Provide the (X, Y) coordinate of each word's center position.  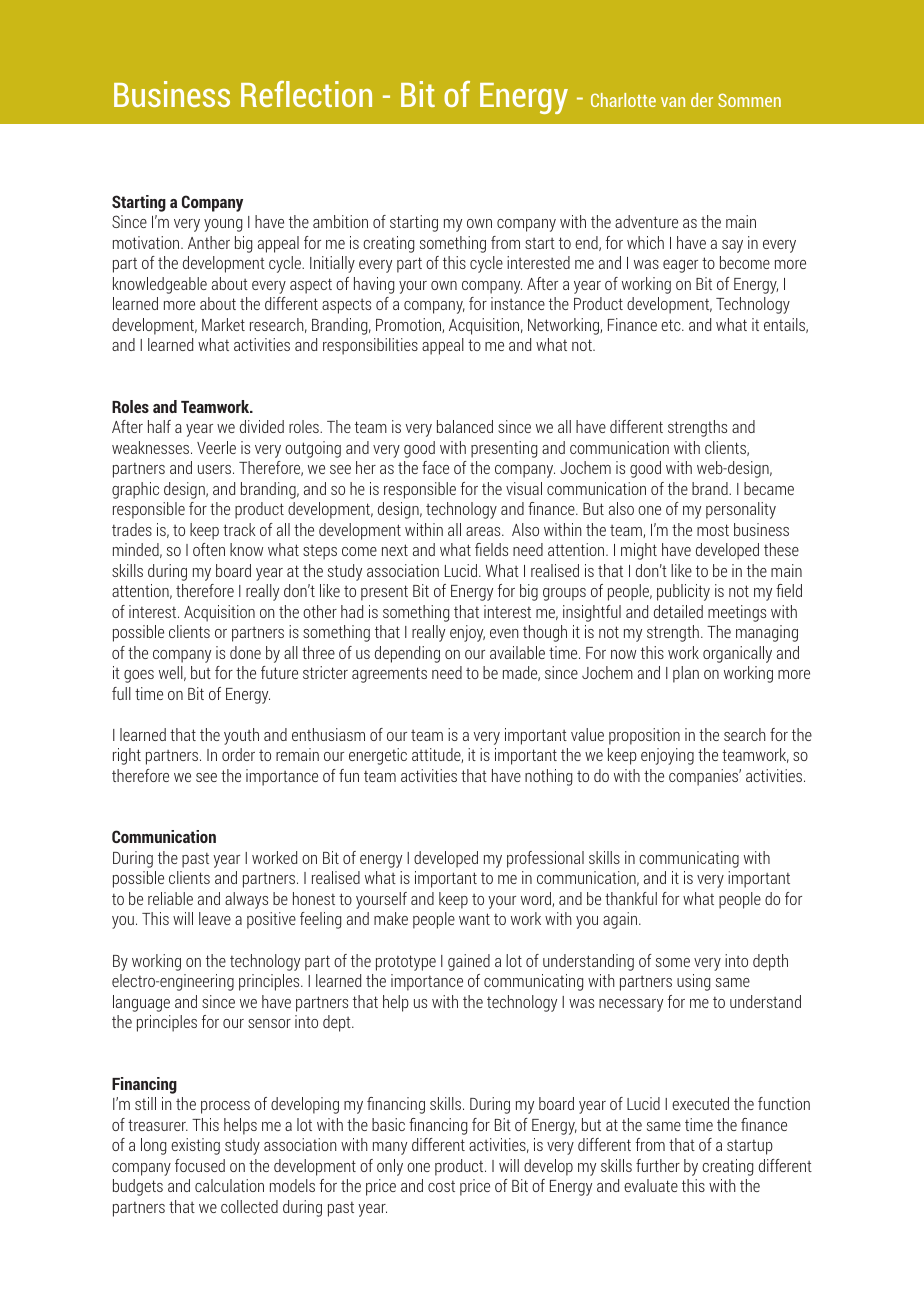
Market (223, 324)
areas (484, 531)
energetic (378, 756)
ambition (340, 221)
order (238, 754)
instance (518, 303)
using (693, 982)
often (209, 549)
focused (200, 1165)
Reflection (306, 94)
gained (469, 962)
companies (705, 777)
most (713, 530)
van (673, 102)
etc (672, 325)
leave (215, 918)
